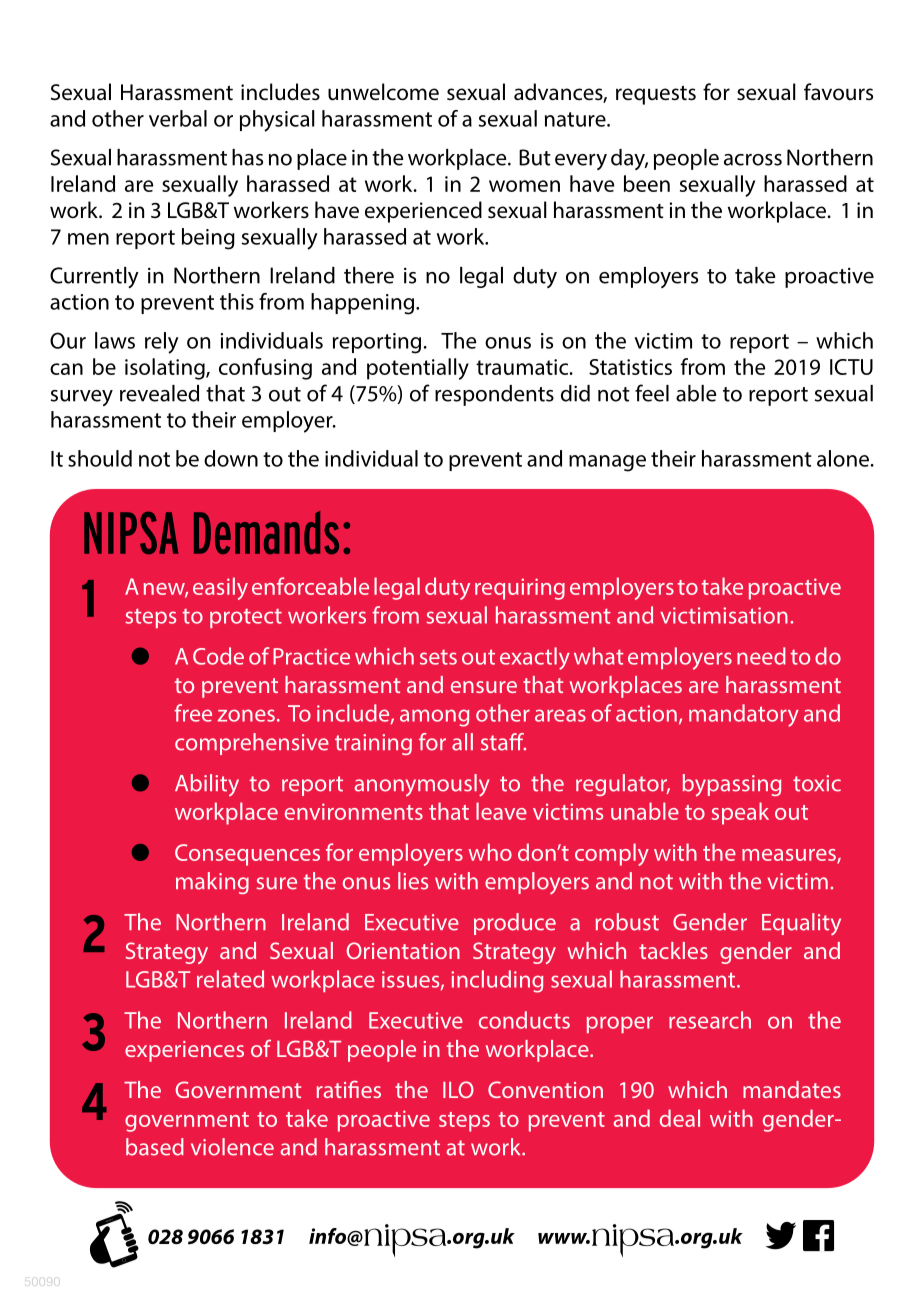  I want to click on requiring, so click(520, 589).
